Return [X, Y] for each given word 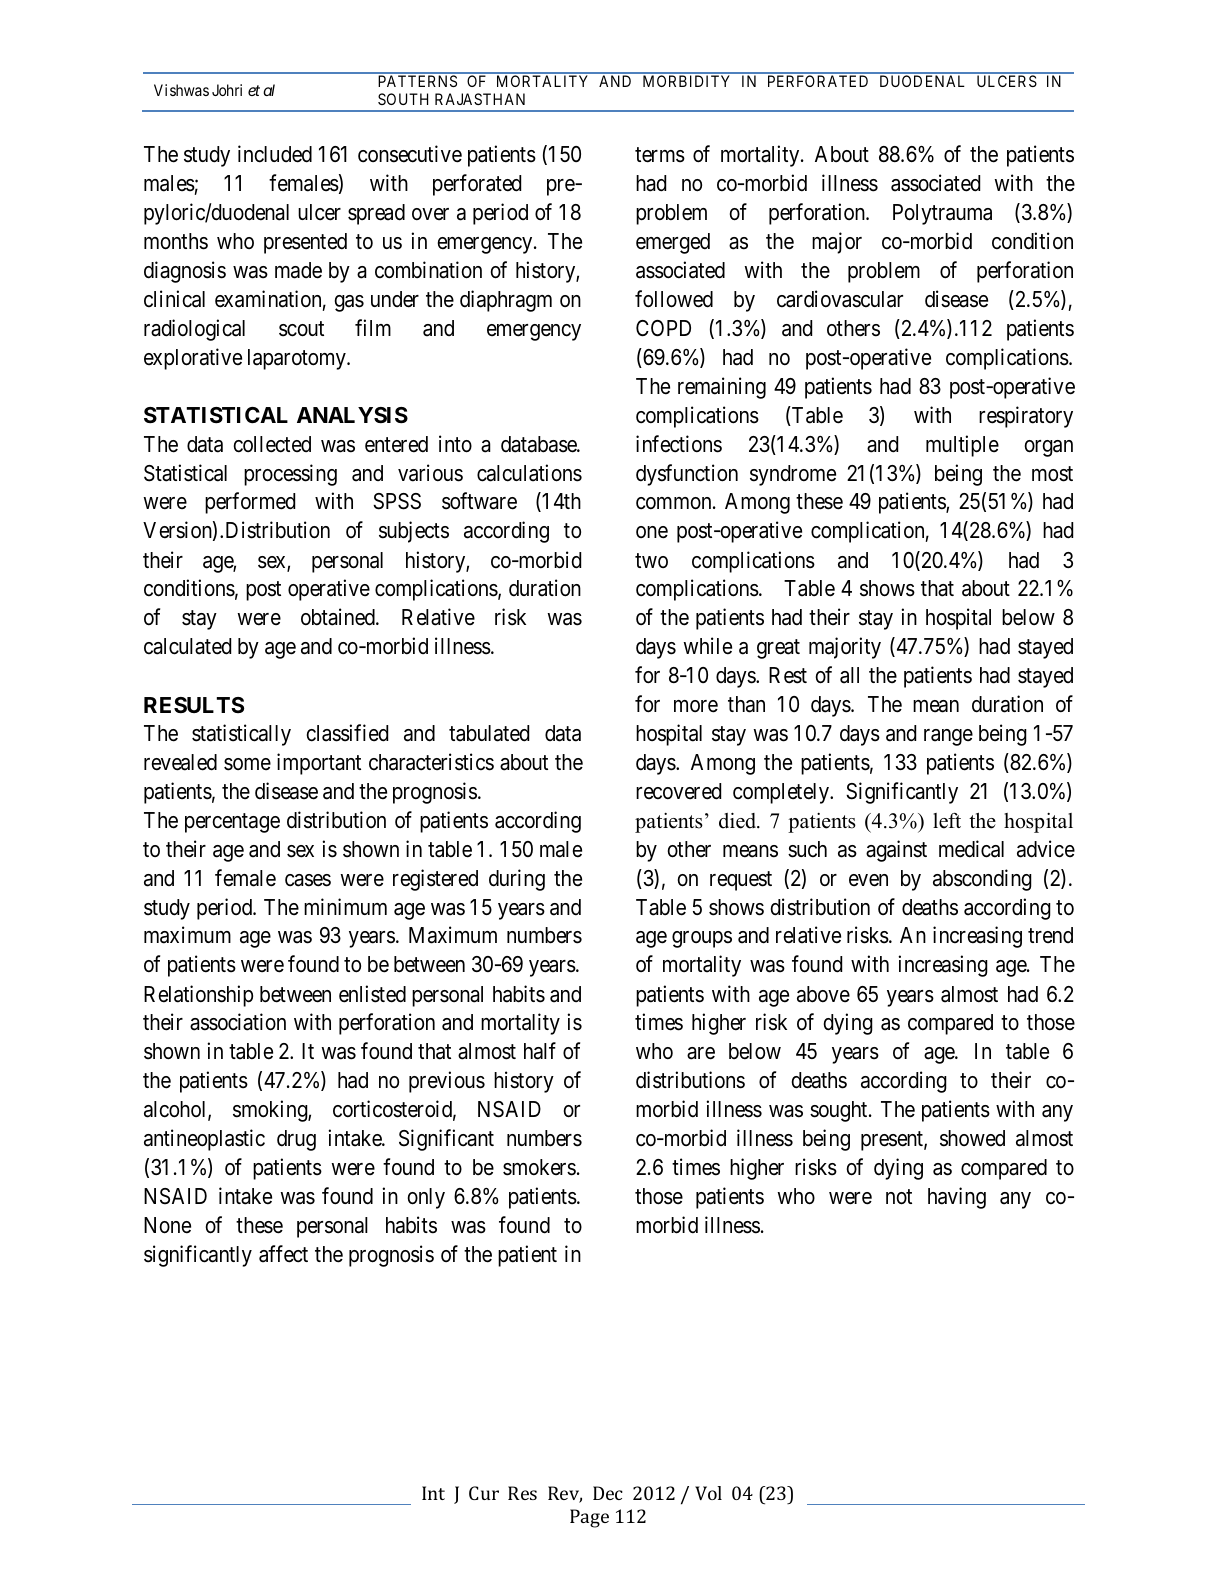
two [651, 560]
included [275, 154]
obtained [339, 617]
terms [660, 155]
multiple [962, 446]
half [540, 1051]
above [823, 994]
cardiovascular [840, 299]
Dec [608, 1493]
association [238, 1022]
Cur [484, 1493]
